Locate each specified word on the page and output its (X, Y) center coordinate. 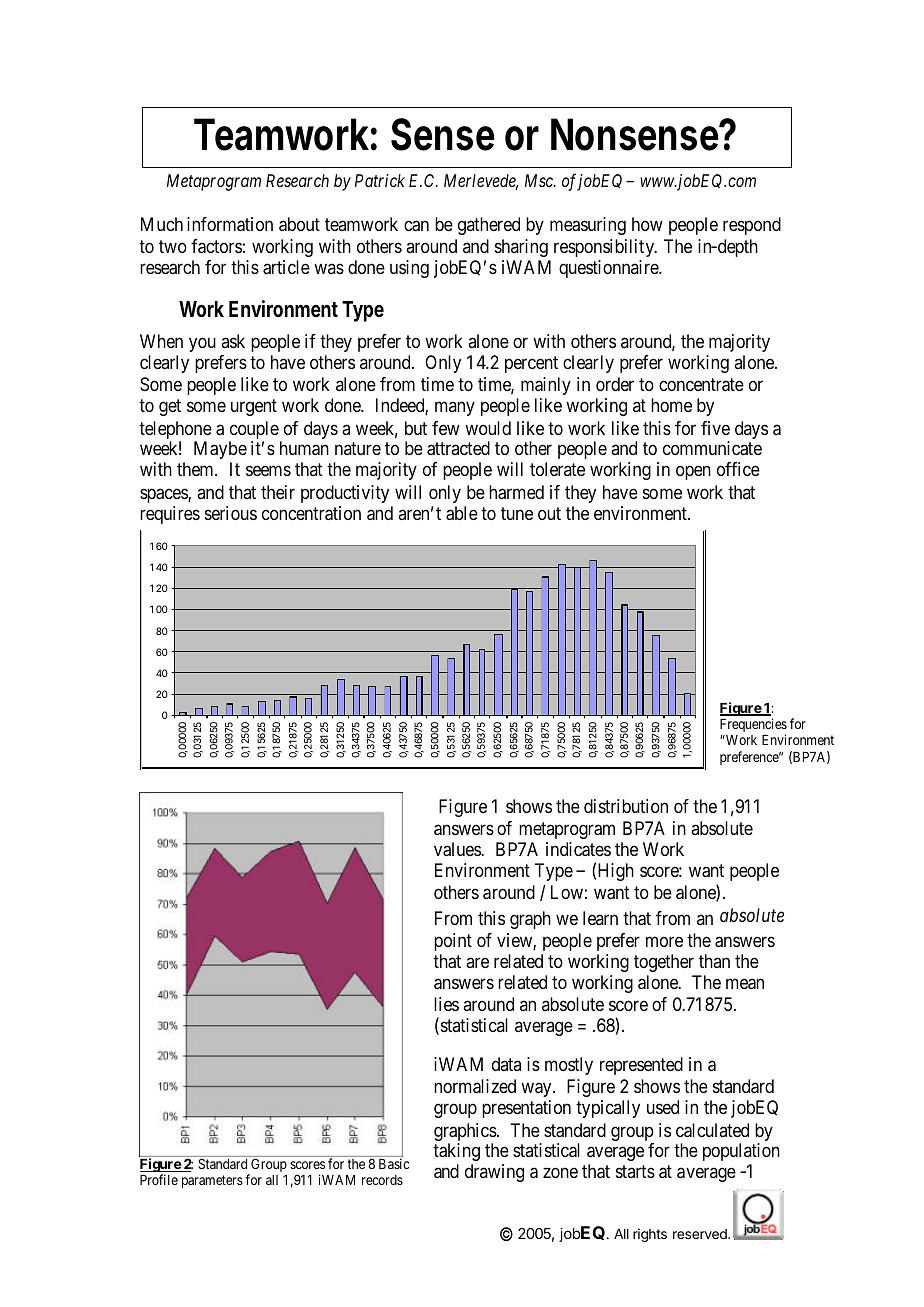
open (693, 473)
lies (446, 1004)
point (453, 942)
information (230, 224)
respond (752, 226)
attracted (458, 448)
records (382, 1180)
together (664, 963)
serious (231, 513)
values (458, 849)
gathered (489, 226)
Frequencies (753, 726)
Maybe (220, 450)
